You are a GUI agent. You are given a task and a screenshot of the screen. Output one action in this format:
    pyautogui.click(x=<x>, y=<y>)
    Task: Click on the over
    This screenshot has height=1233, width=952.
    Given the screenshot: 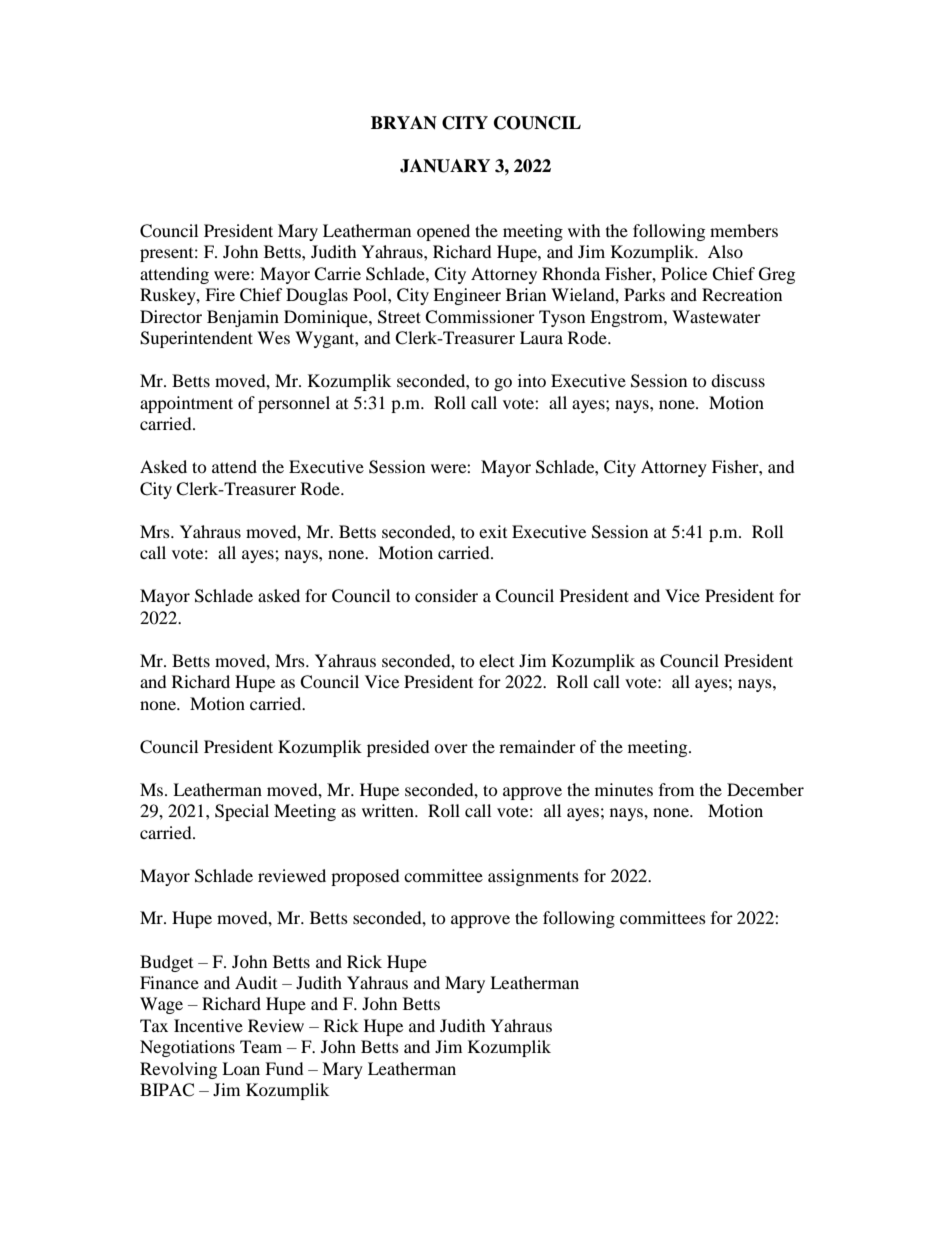 What is the action you would take?
    pyautogui.click(x=451, y=748)
